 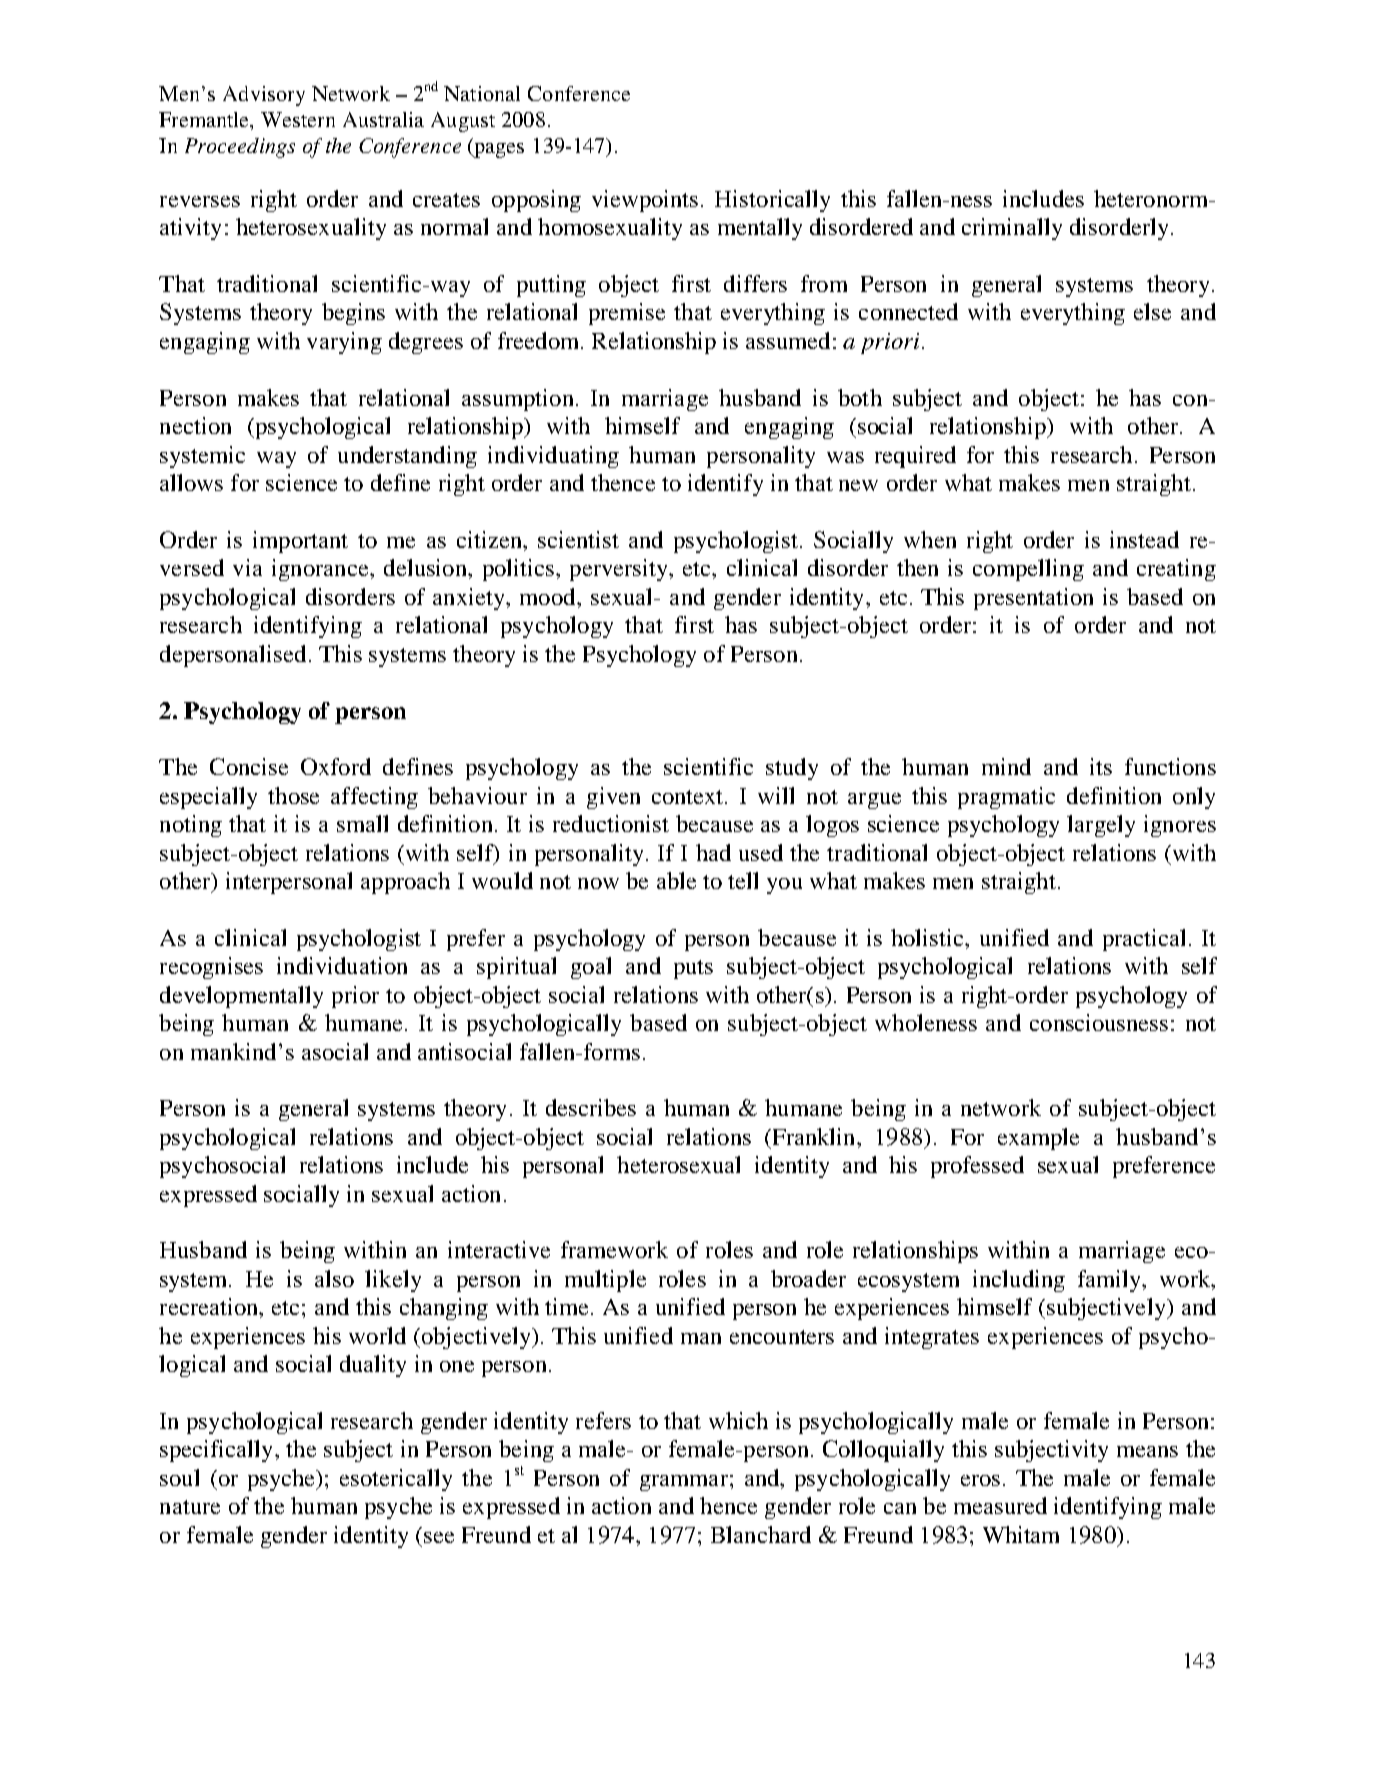 What do you see at coordinates (1033, 599) in the screenshot?
I see `presentation` at bounding box center [1033, 599].
